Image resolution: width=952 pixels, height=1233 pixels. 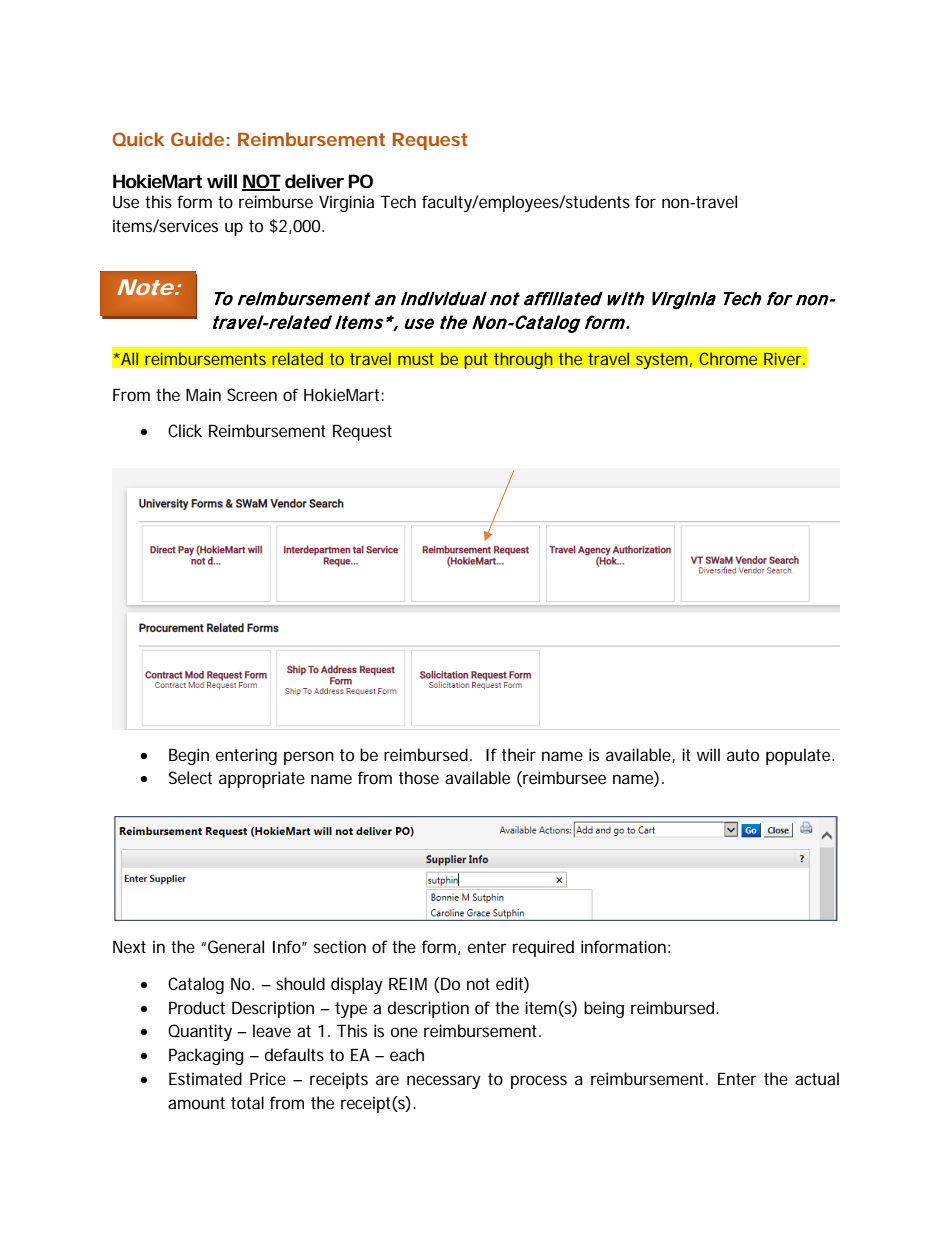 I want to click on Chrome, so click(x=728, y=358).
